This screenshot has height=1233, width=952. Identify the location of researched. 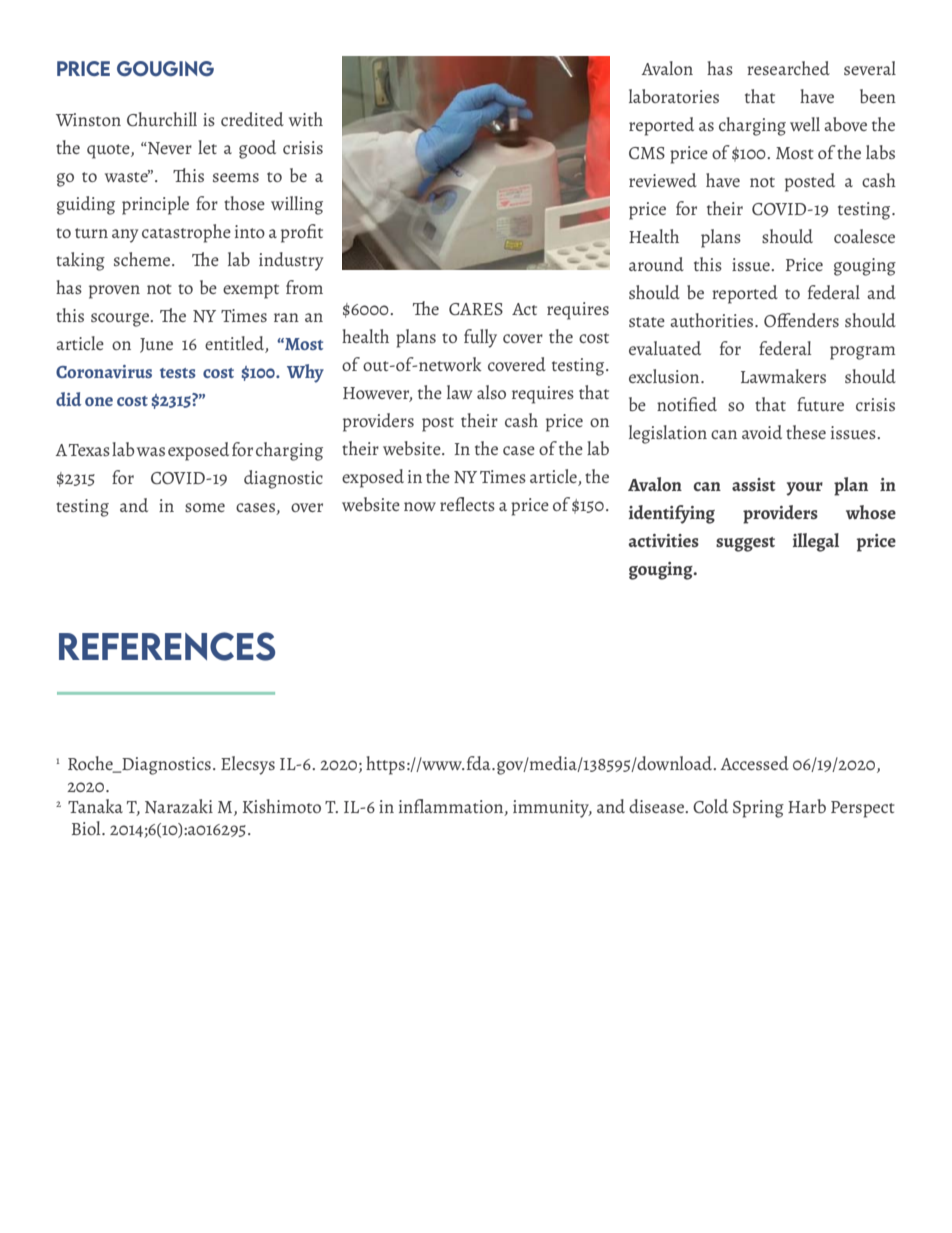
(788, 68).
